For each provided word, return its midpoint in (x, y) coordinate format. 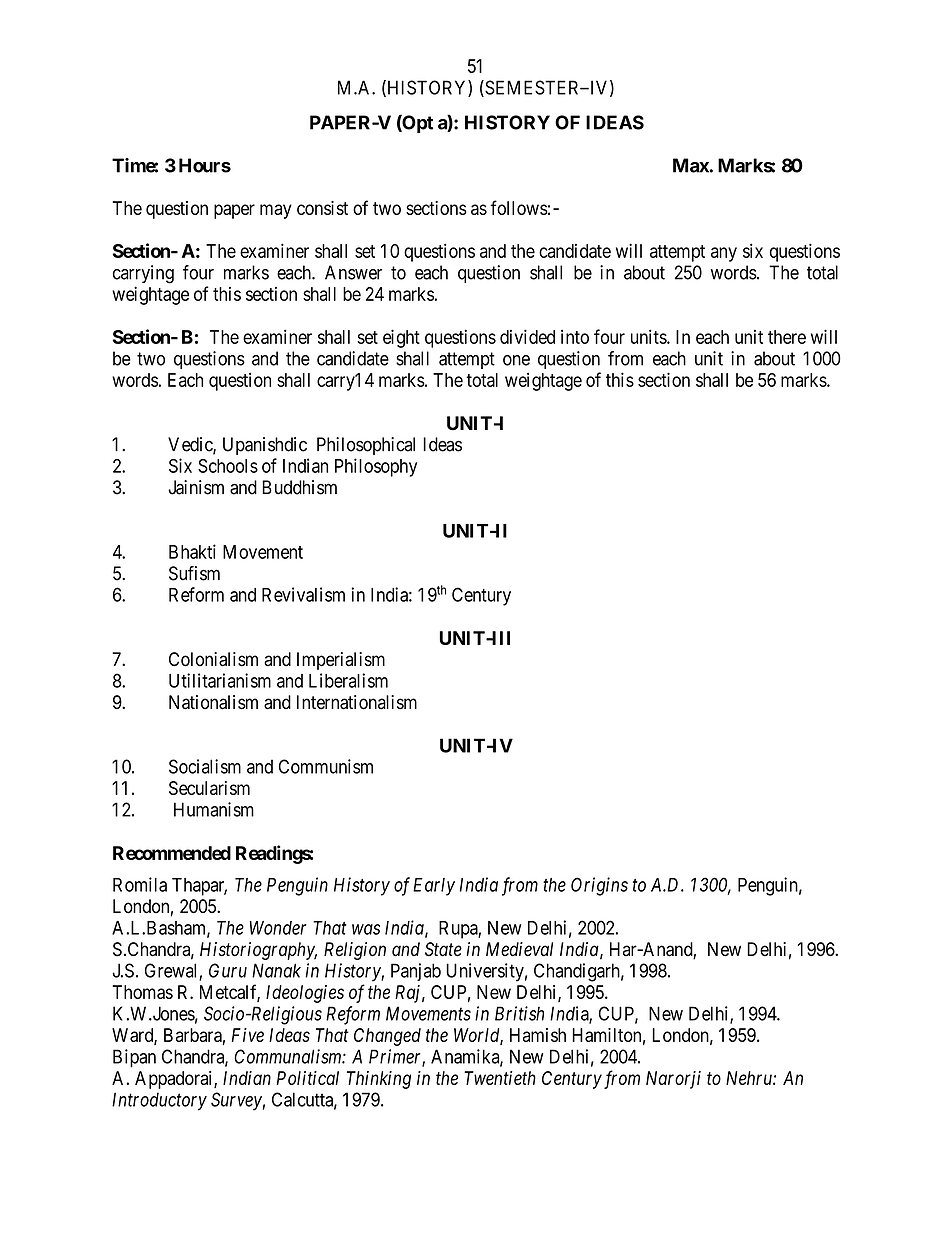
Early (434, 887)
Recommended (172, 853)
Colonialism (213, 659)
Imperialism (341, 661)
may (276, 211)
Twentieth (500, 1078)
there (787, 337)
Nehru (750, 1078)
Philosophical (366, 446)
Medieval (519, 949)
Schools (228, 466)
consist (322, 208)
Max (691, 165)
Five (248, 1035)
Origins (599, 886)
